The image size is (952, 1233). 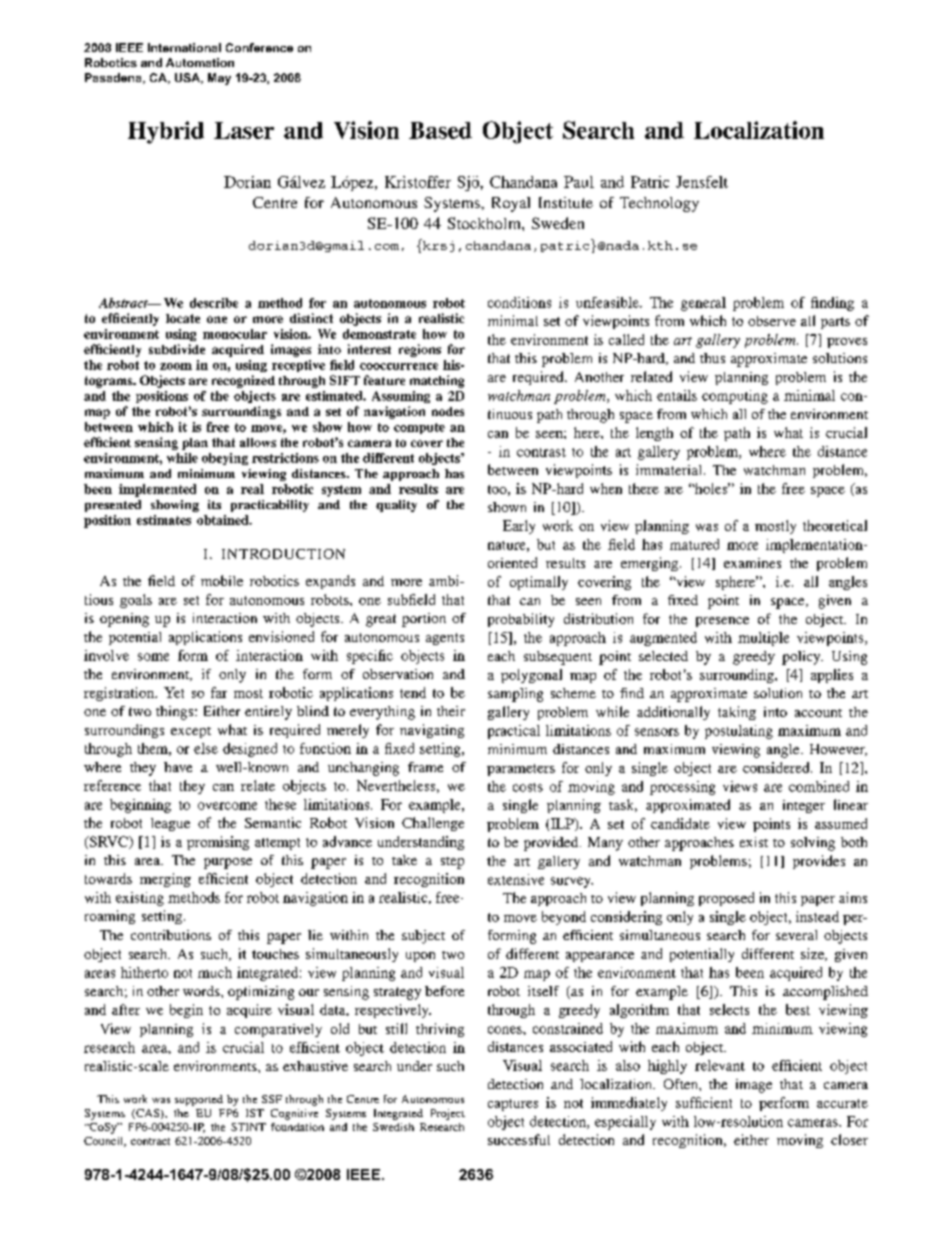 What do you see at coordinates (659, 204) in the screenshot?
I see `Technology` at bounding box center [659, 204].
